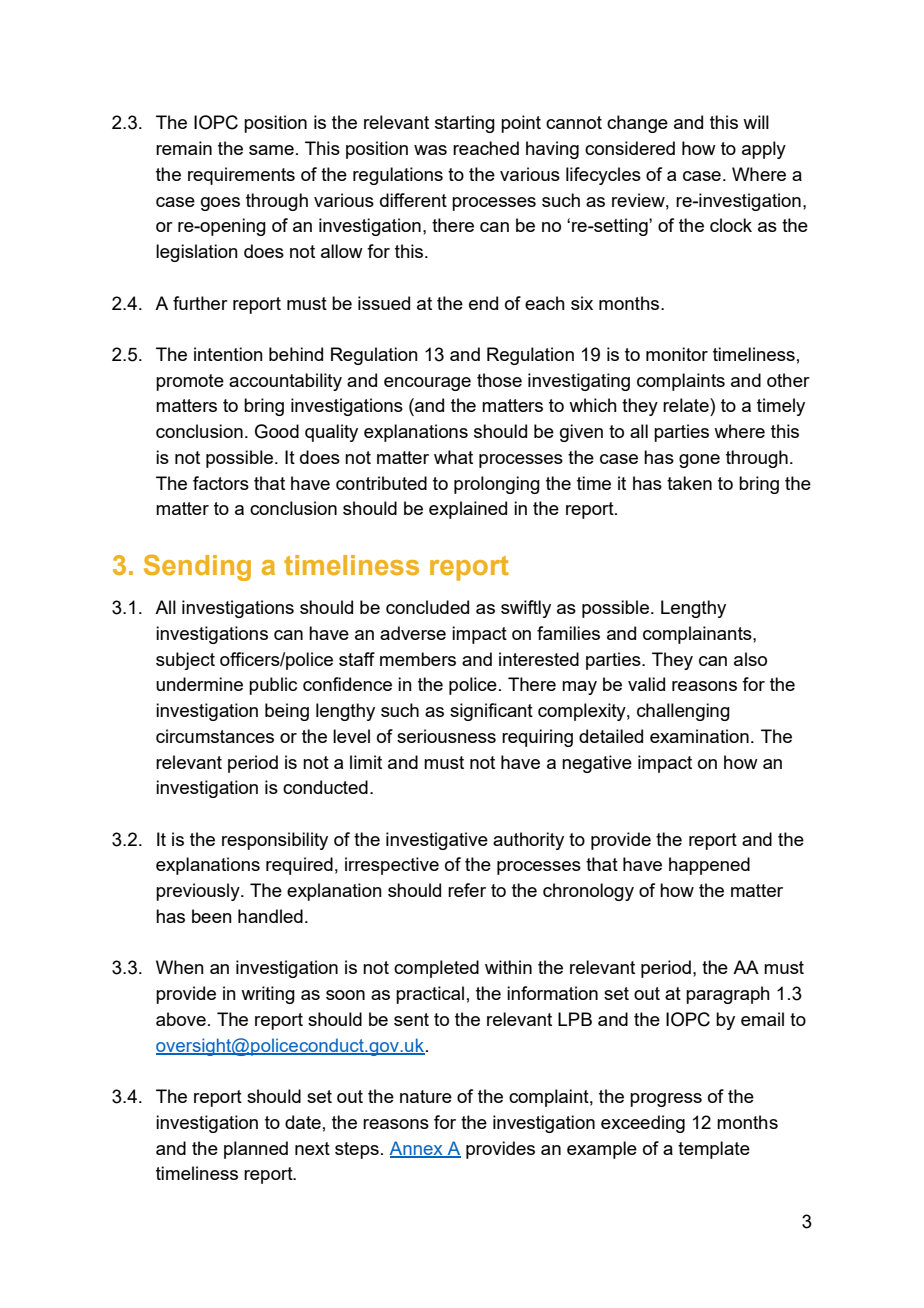 The height and width of the document is (1308, 924). I want to click on nature, so click(426, 1096).
